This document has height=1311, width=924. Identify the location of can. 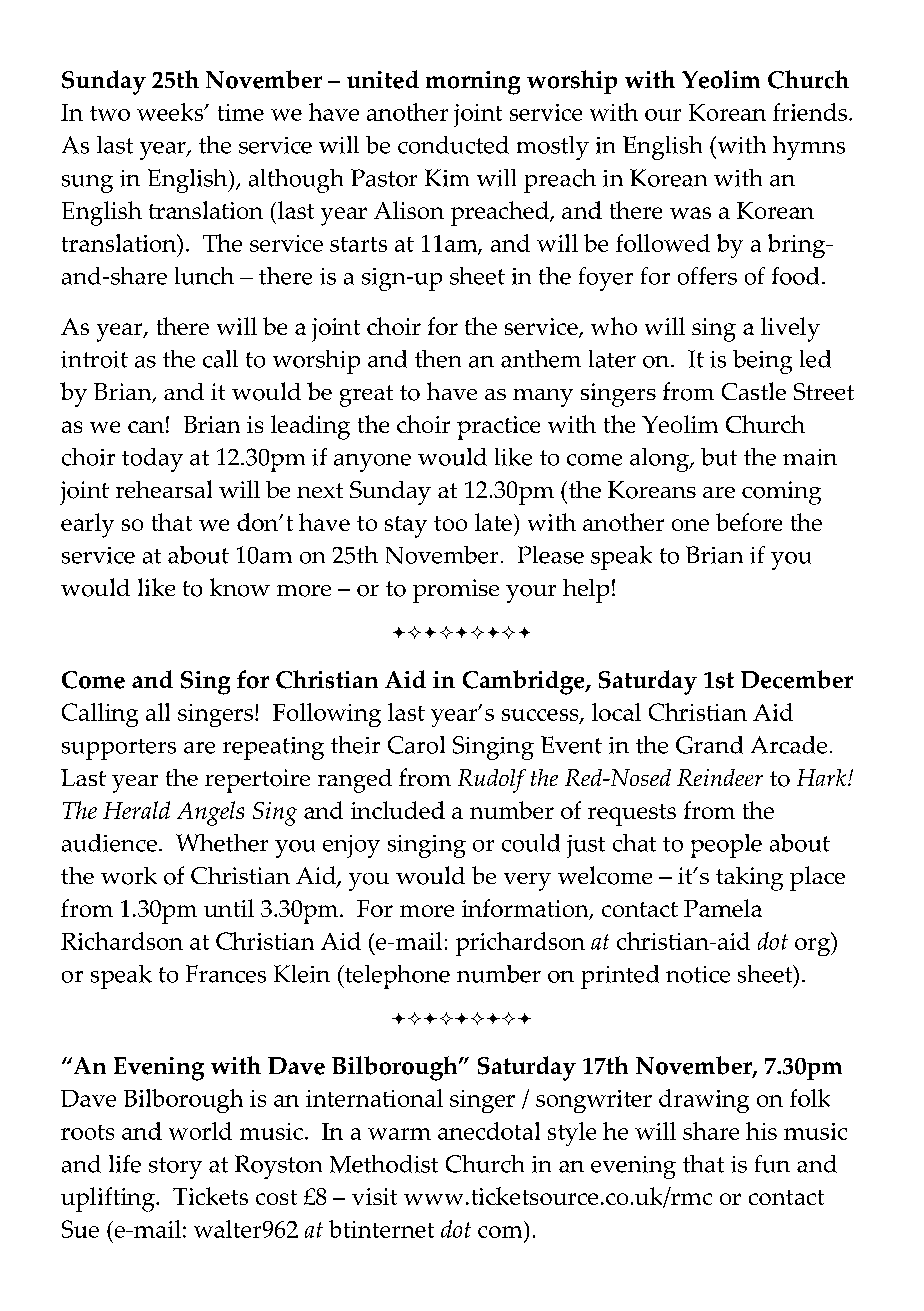
(146, 427).
